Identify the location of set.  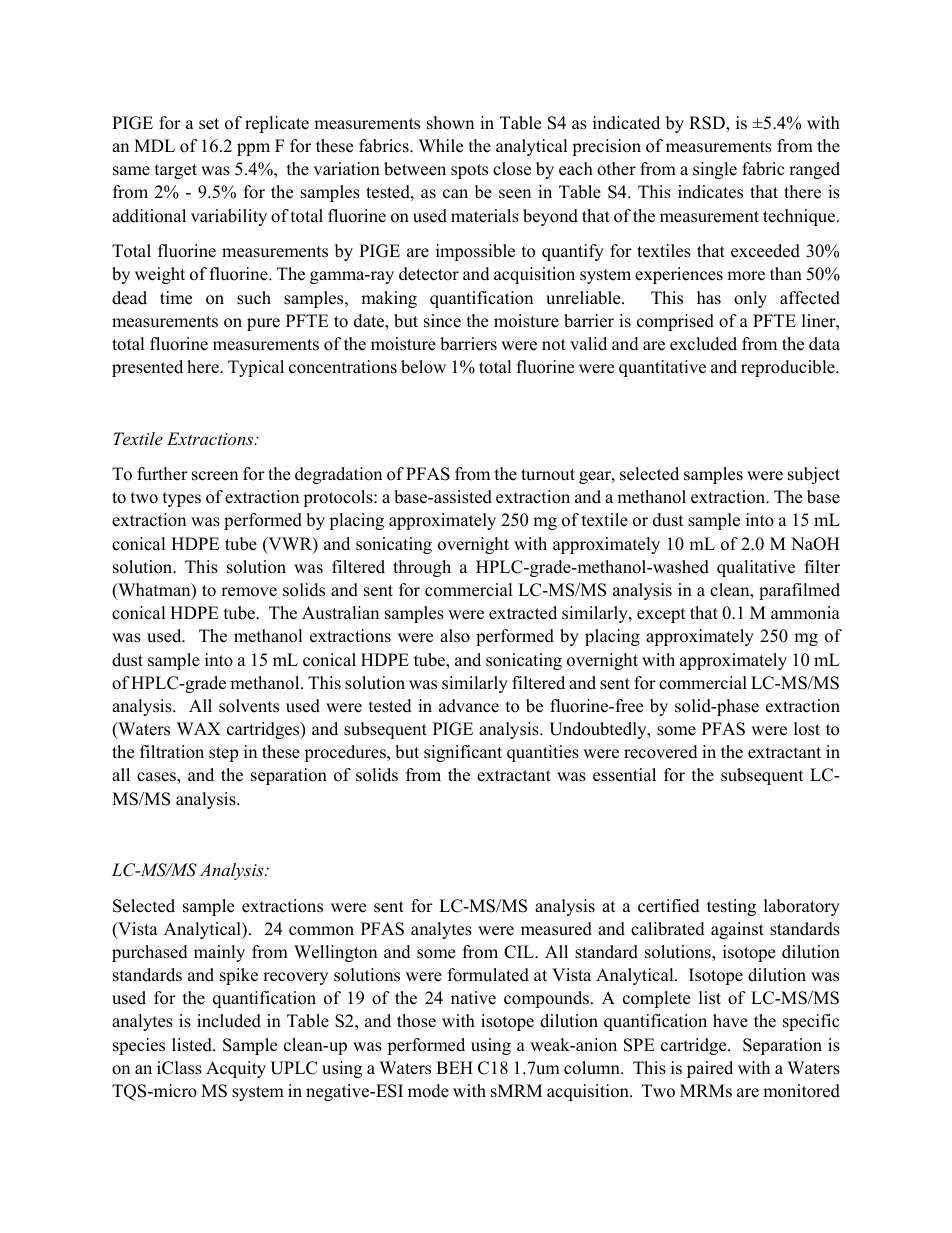
(209, 124).
